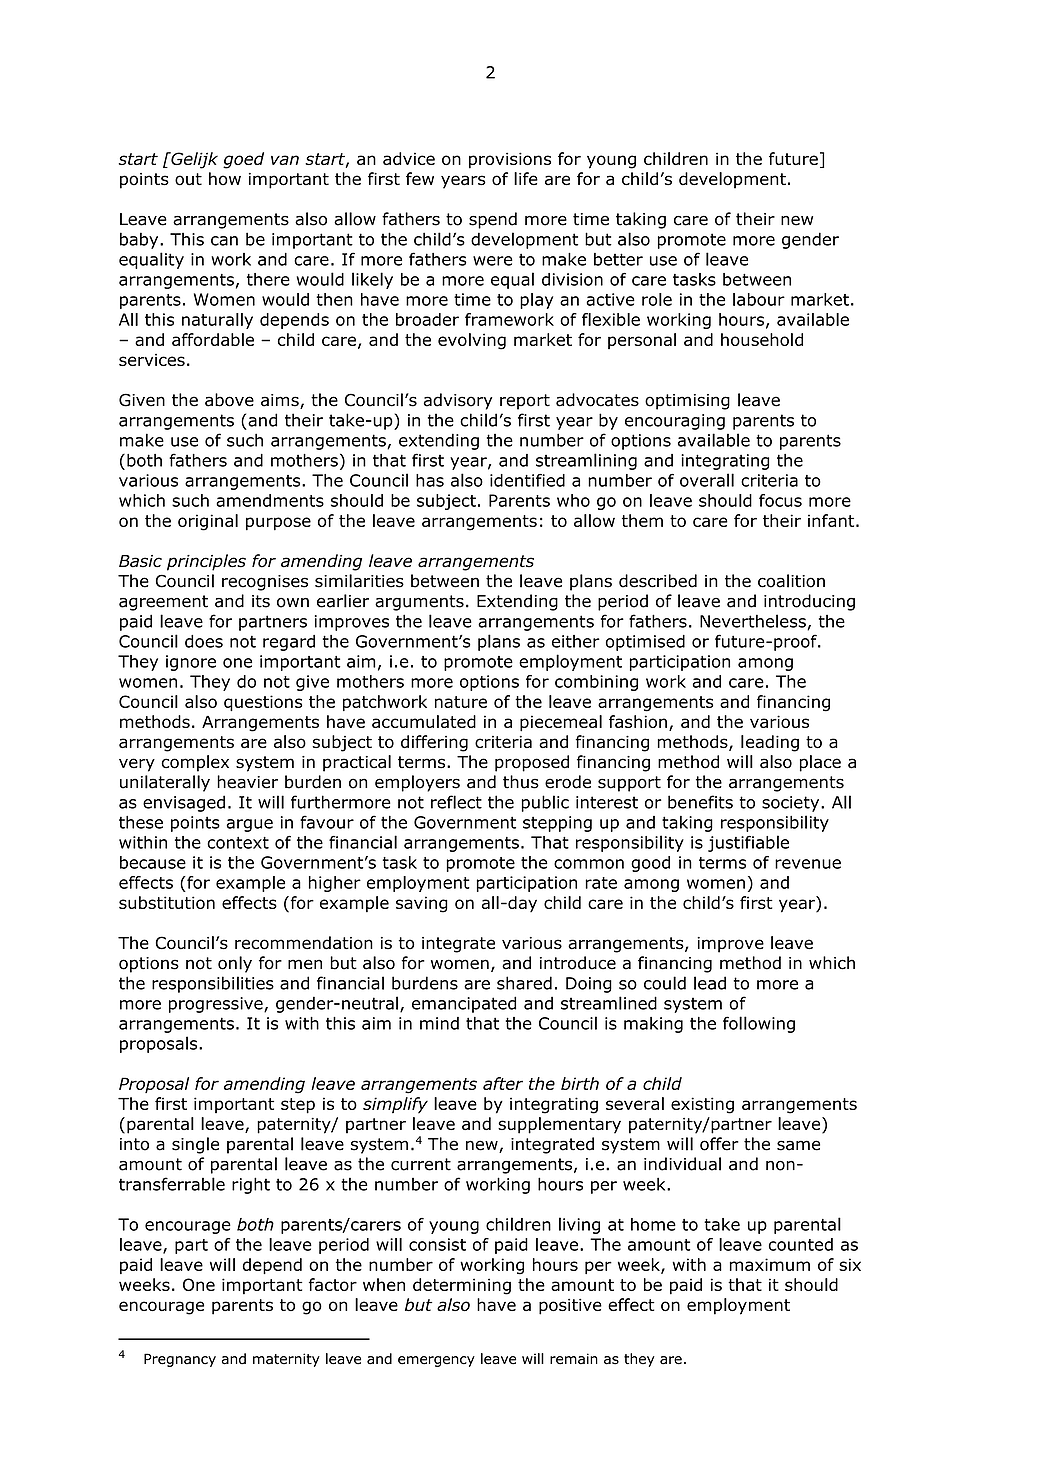 The height and width of the screenshot is (1466, 1037). What do you see at coordinates (521, 782) in the screenshot?
I see `thus` at bounding box center [521, 782].
